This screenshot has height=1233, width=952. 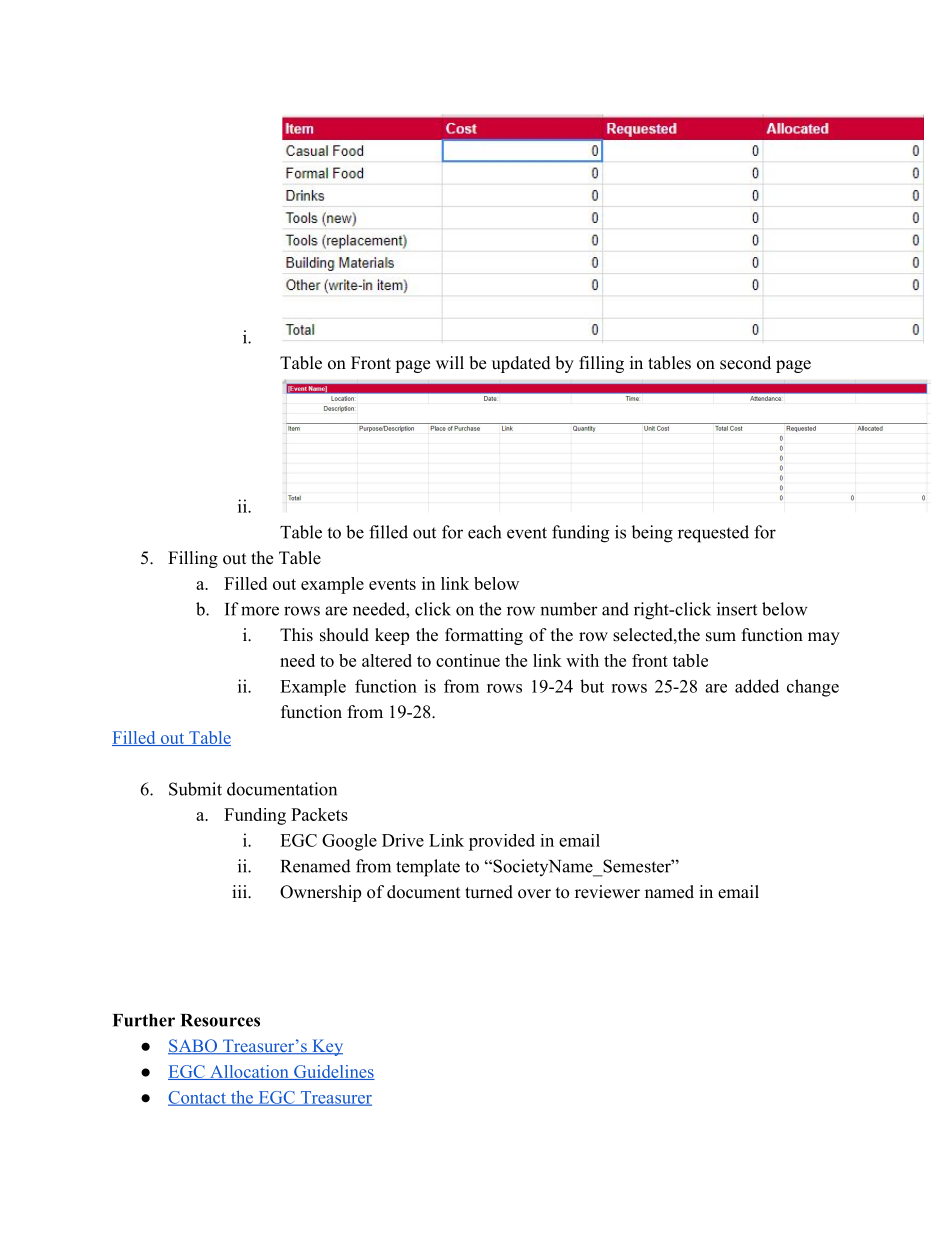 What do you see at coordinates (521, 364) in the screenshot?
I see `updated` at bounding box center [521, 364].
